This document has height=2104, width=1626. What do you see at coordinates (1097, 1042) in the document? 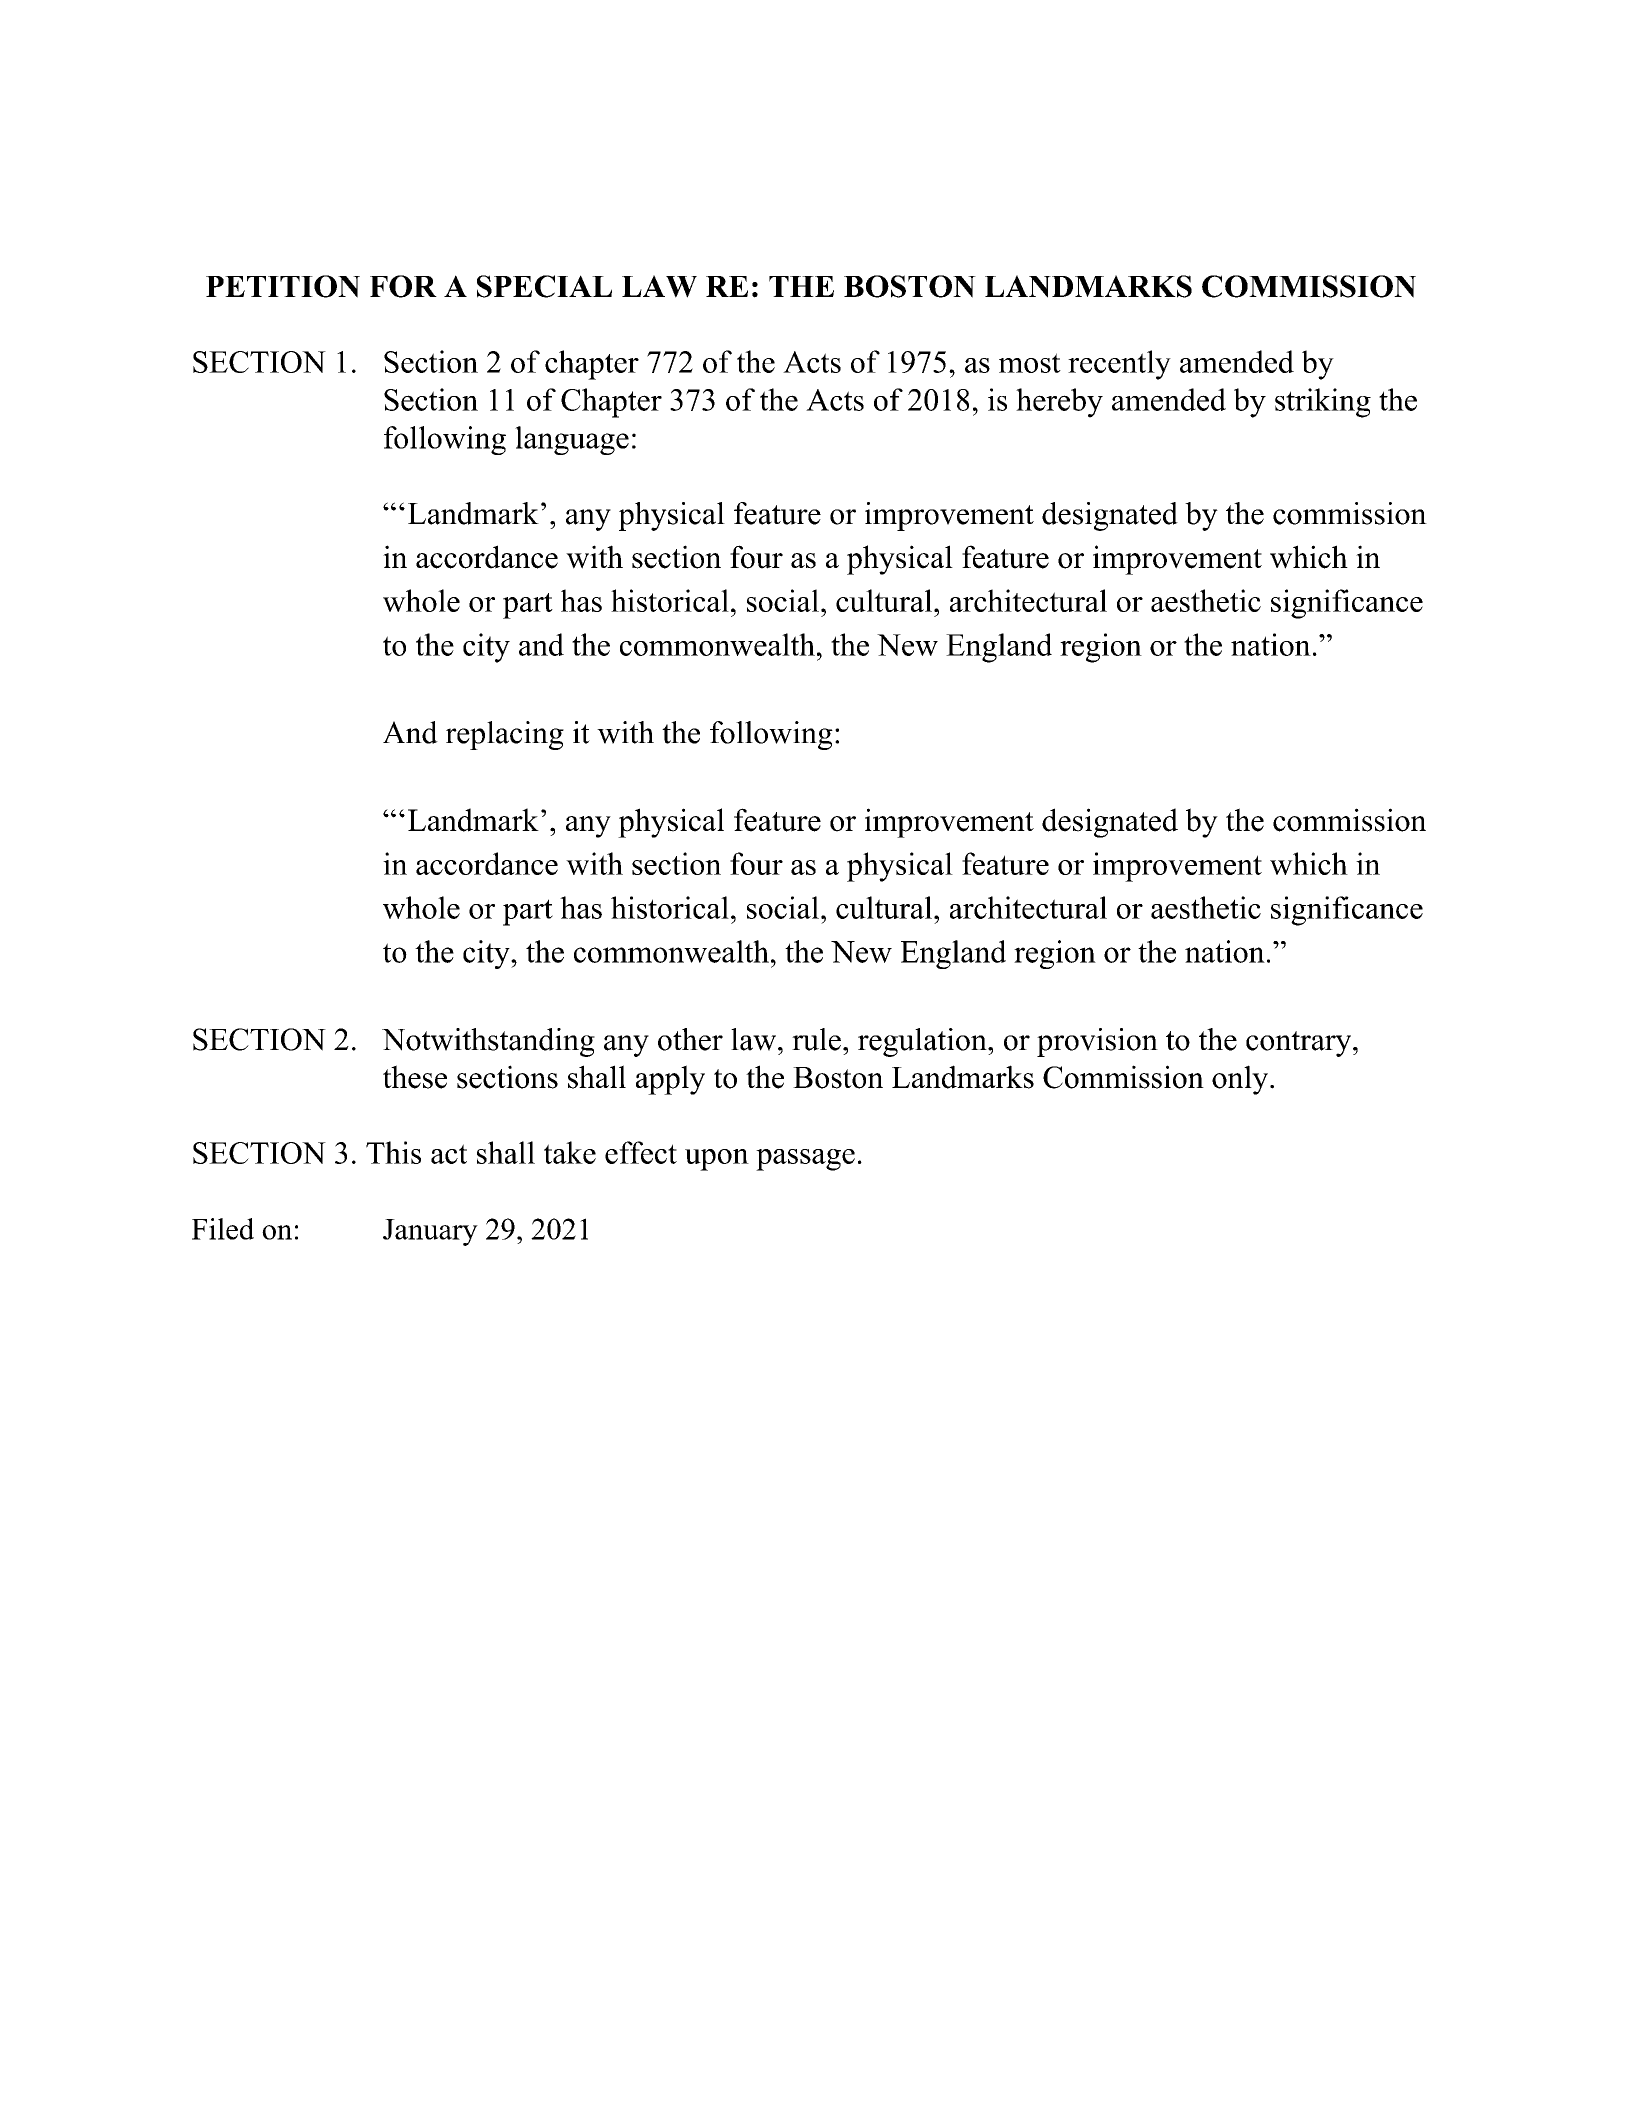
I see `provision` at bounding box center [1097, 1042].
